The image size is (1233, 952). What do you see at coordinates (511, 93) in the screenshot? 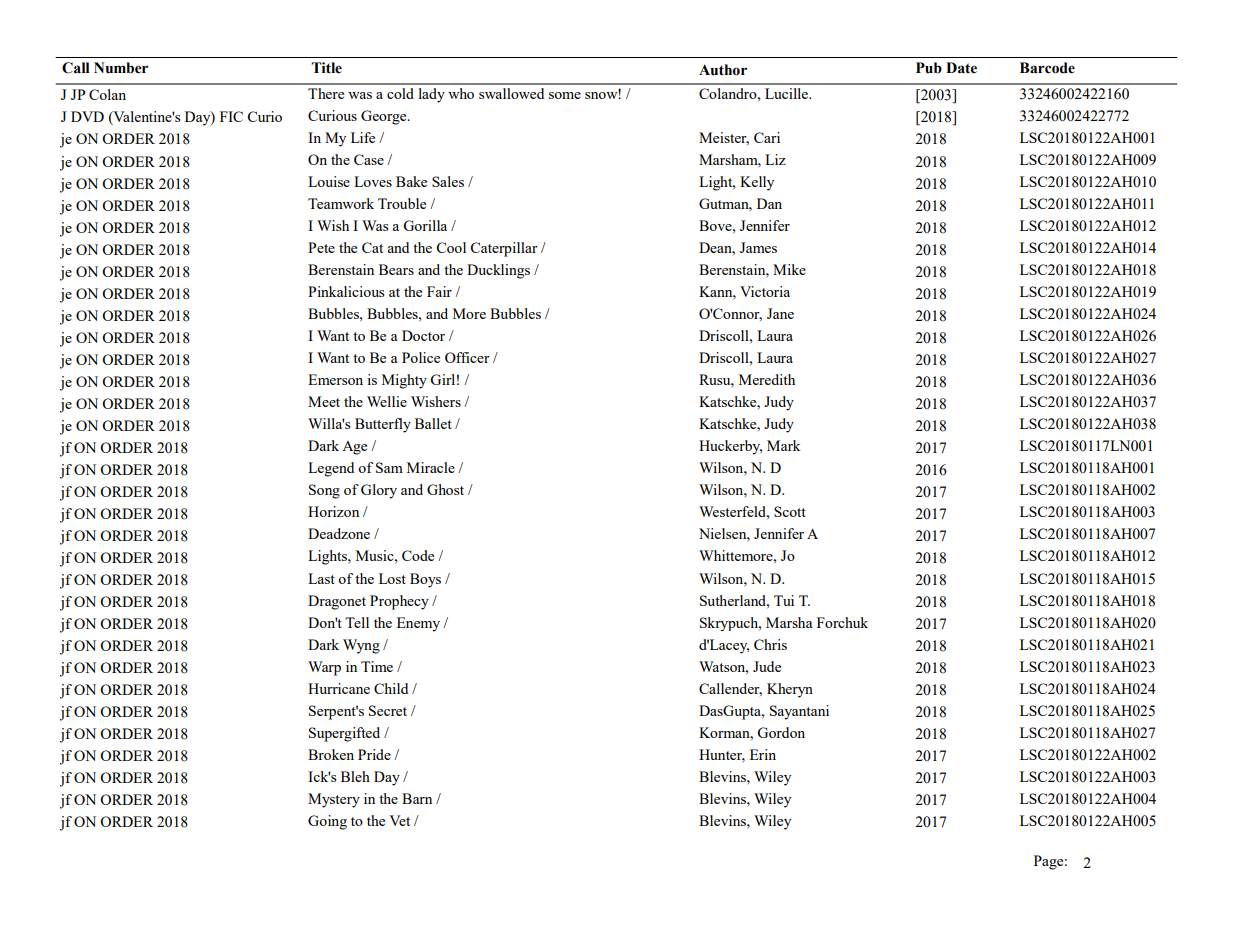
I see `swallowed` at bounding box center [511, 93].
